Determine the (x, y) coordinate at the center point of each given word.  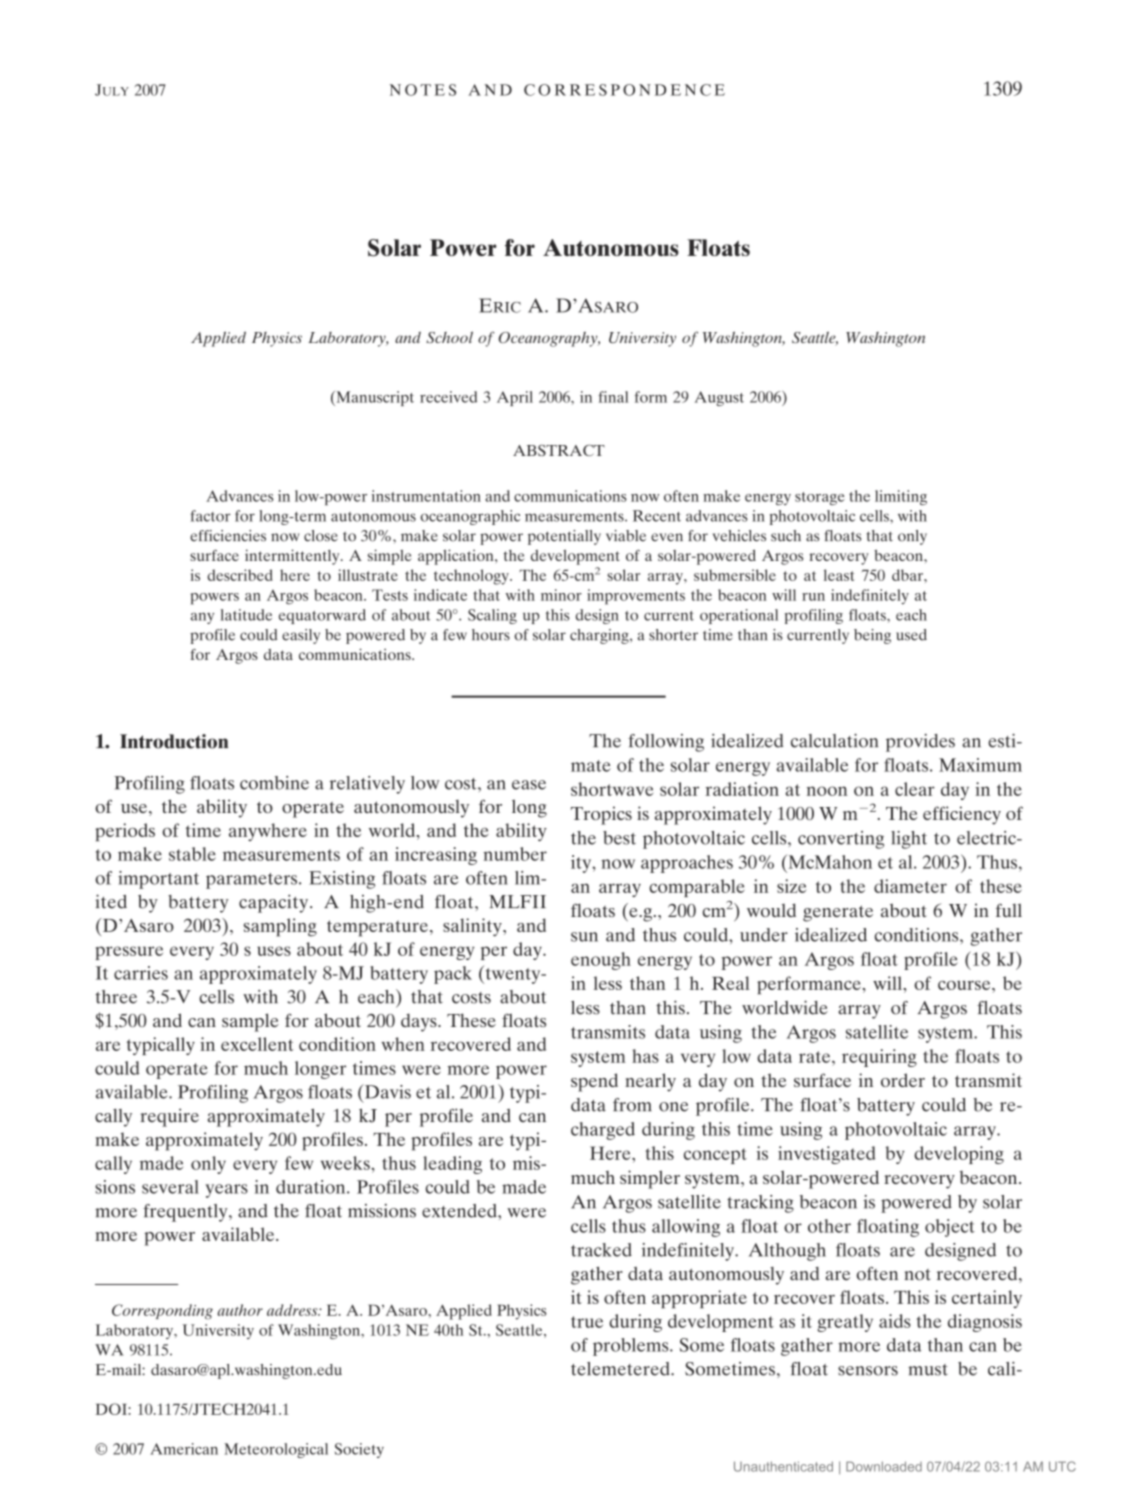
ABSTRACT (559, 450)
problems (632, 1347)
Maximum (980, 765)
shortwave (612, 789)
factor (211, 516)
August (719, 398)
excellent (257, 1044)
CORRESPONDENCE (624, 90)
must (928, 1370)
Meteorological (276, 1450)
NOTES (423, 90)
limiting (901, 497)
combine (274, 783)
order (903, 1080)
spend (594, 1082)
